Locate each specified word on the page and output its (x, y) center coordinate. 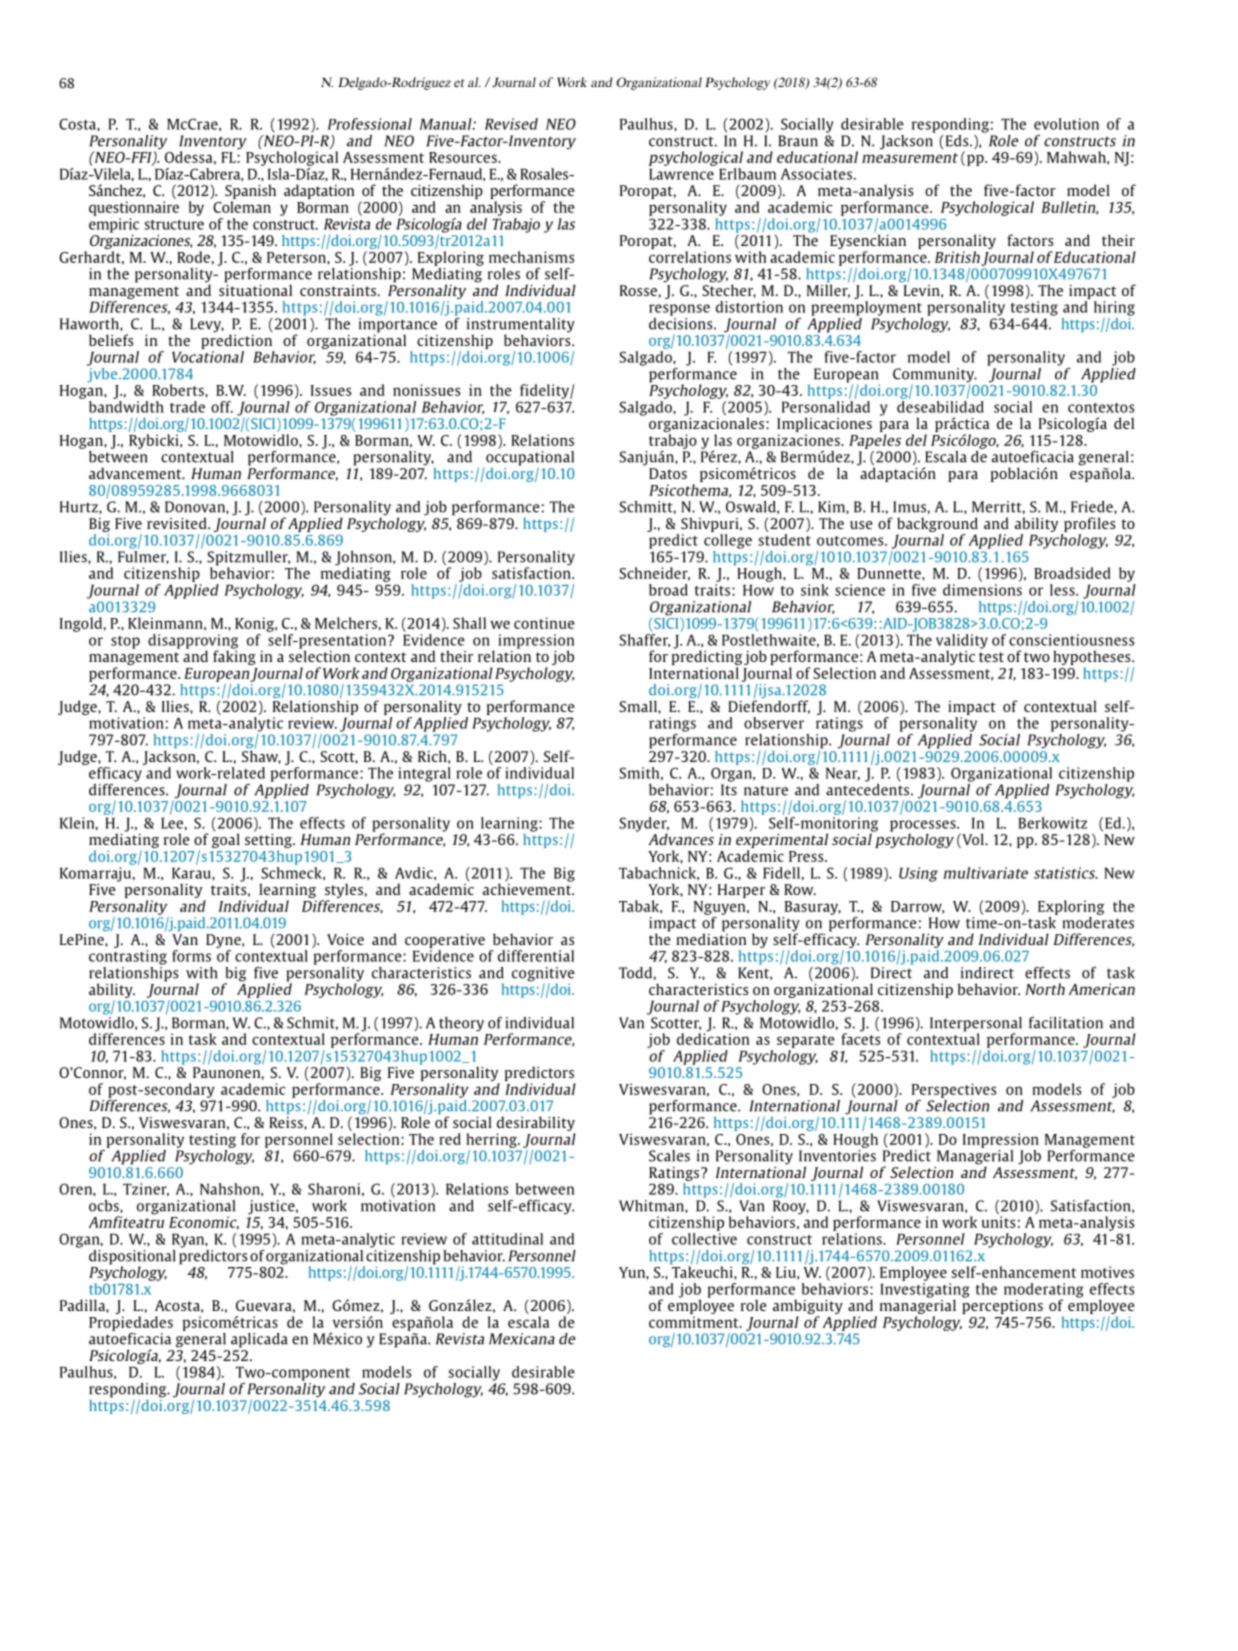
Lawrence (681, 174)
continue (544, 623)
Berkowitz (1052, 823)
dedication (713, 1038)
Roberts (179, 390)
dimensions (982, 590)
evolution (1066, 124)
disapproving (193, 642)
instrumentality (521, 326)
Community (934, 376)
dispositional (132, 1258)
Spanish (250, 193)
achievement (528, 888)
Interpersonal (976, 1025)
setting (269, 841)
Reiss (287, 1121)
